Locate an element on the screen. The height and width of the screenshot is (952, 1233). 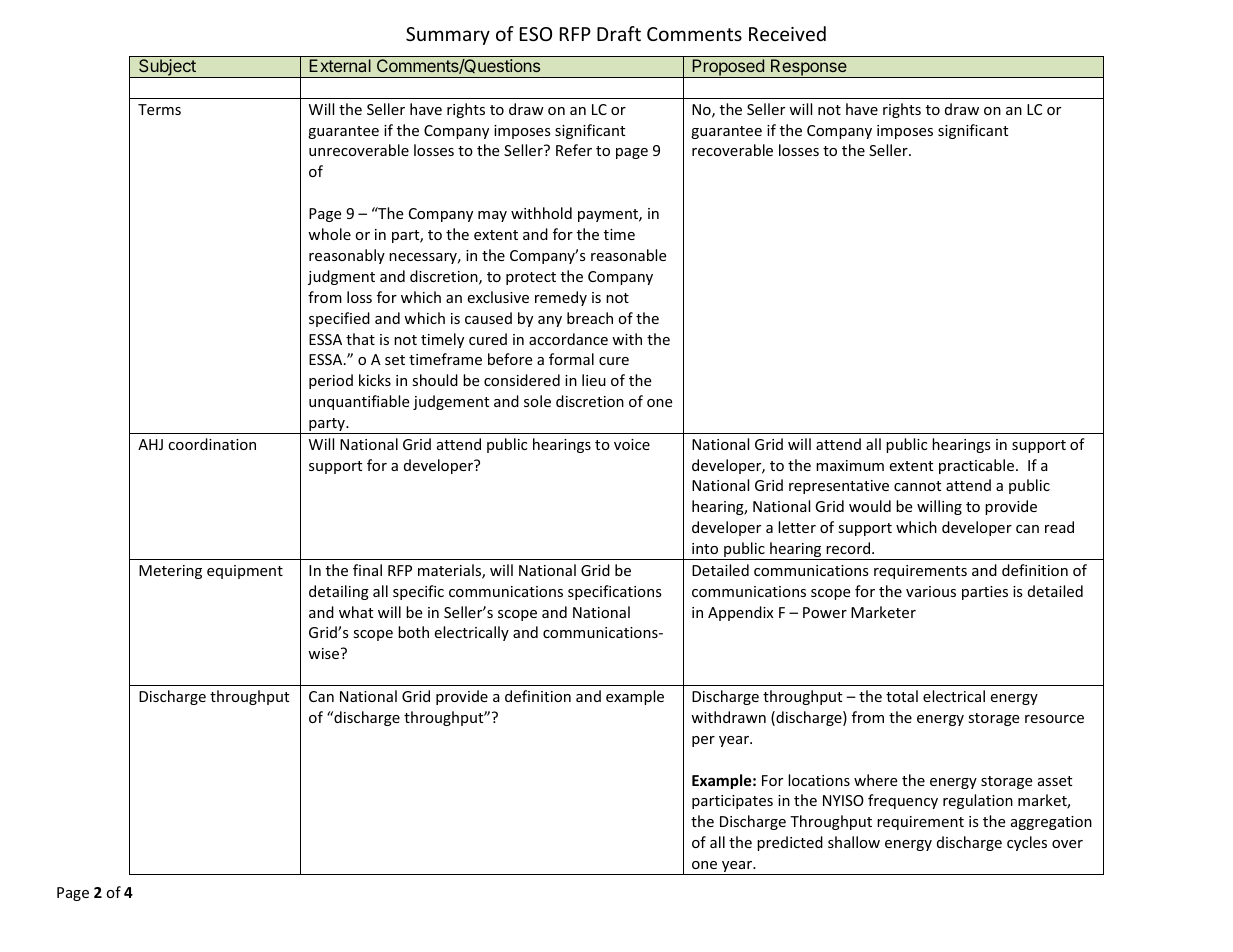
both is located at coordinates (413, 632).
